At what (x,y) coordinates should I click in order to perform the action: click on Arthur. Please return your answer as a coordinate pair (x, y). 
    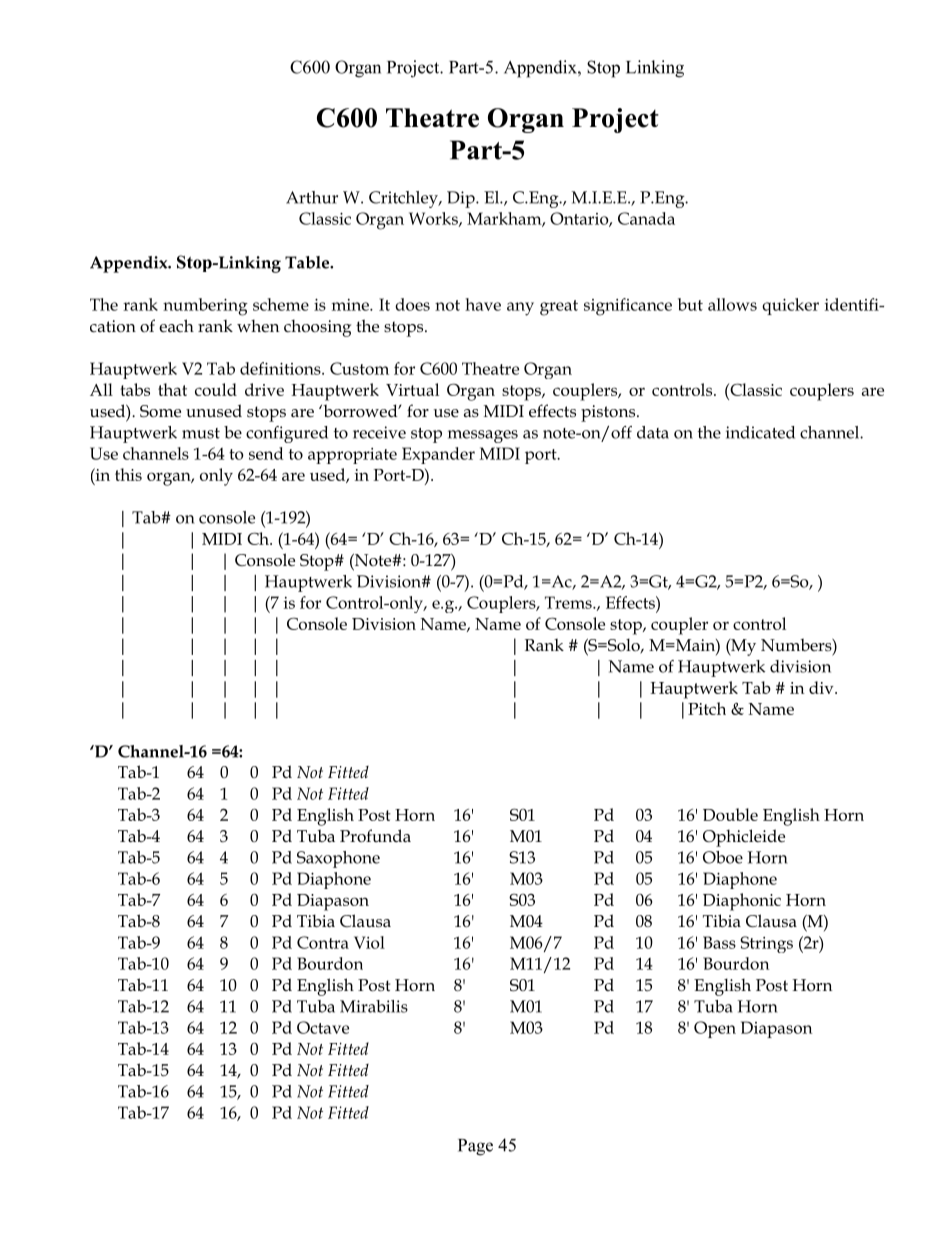
    Looking at the image, I should click on (312, 197).
